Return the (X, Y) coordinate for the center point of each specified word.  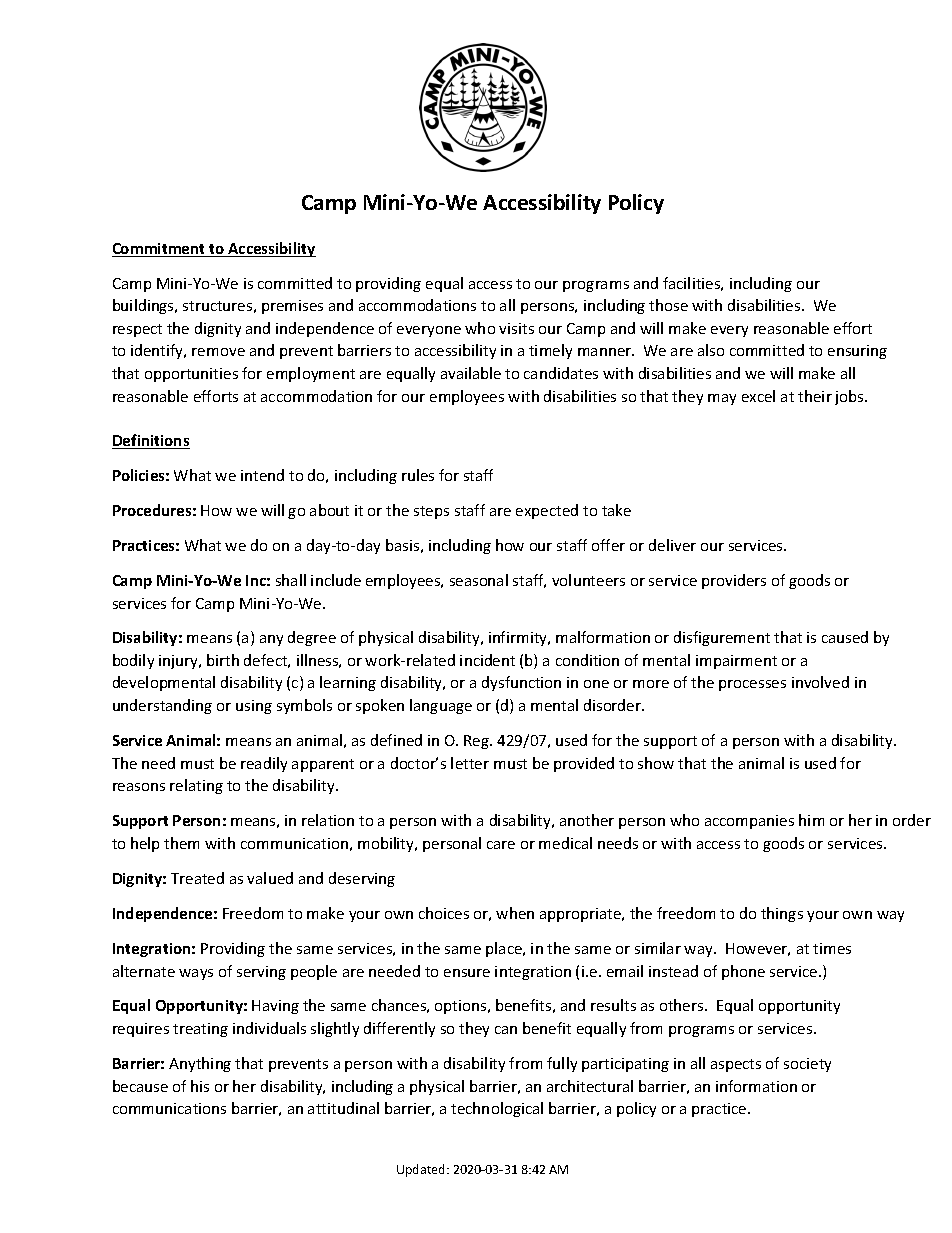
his (200, 1086)
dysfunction (521, 683)
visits (516, 328)
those (668, 305)
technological (497, 1109)
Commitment (160, 250)
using (254, 707)
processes (752, 685)
